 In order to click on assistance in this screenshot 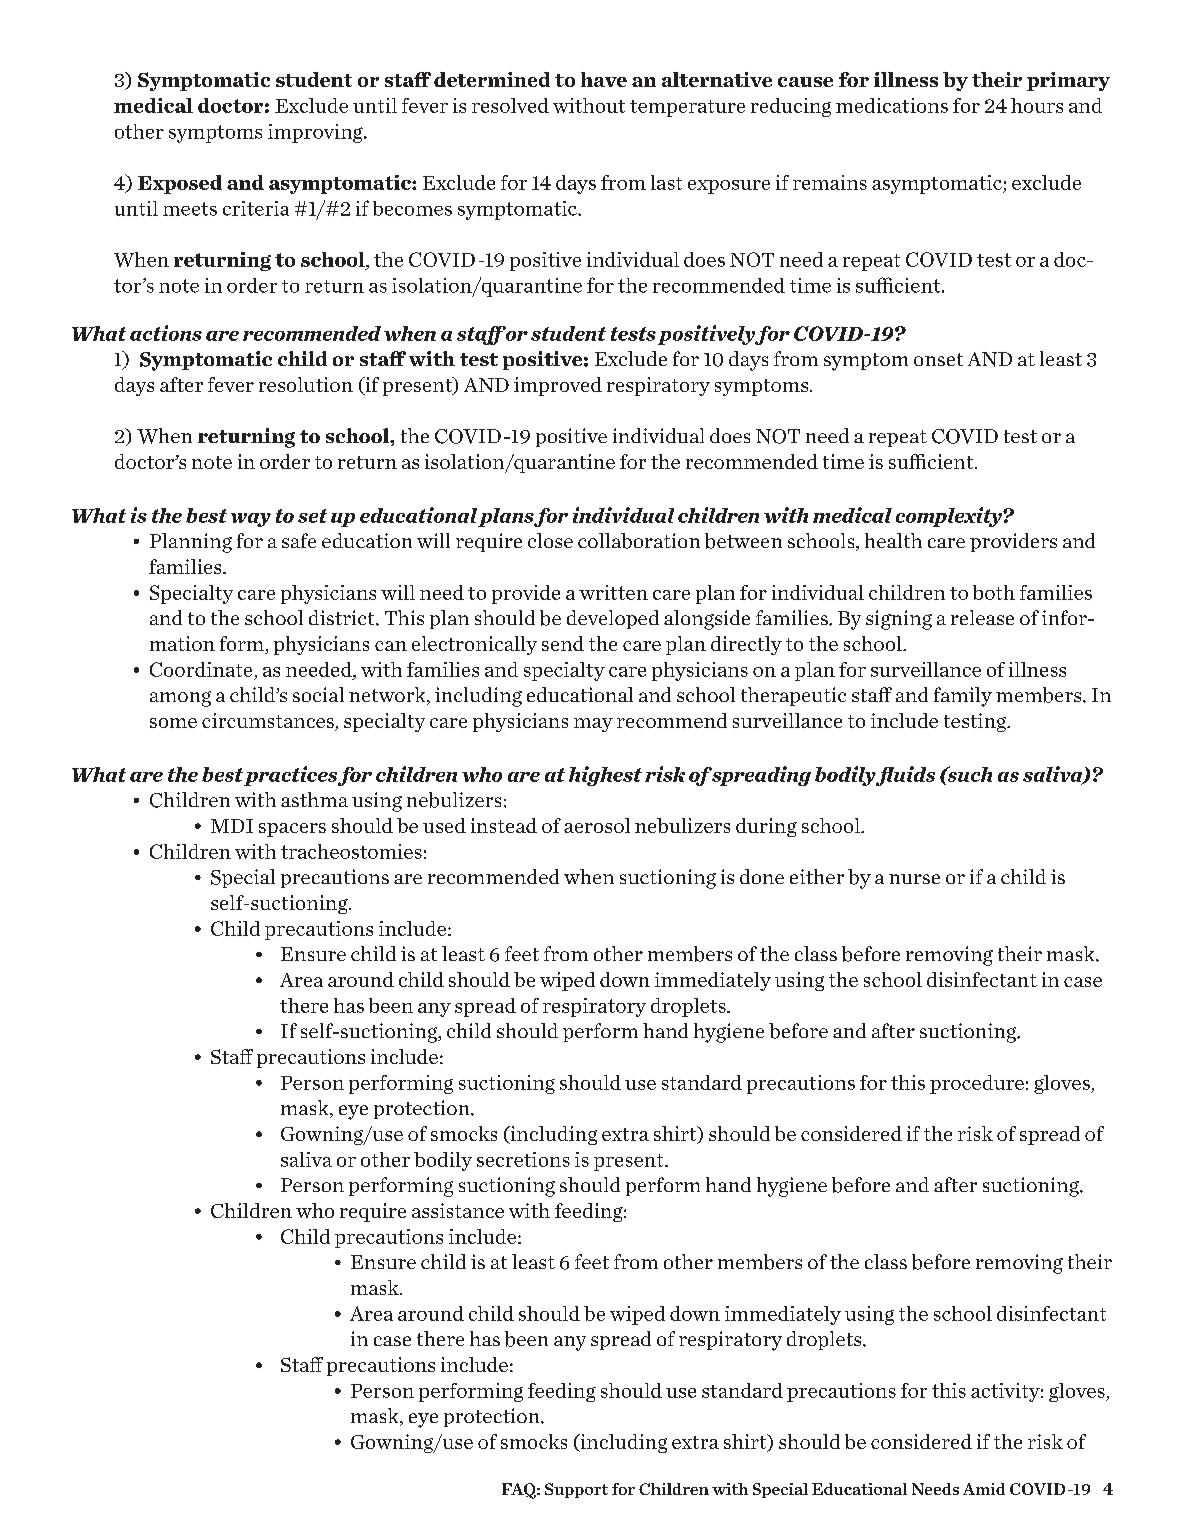, I will do `click(458, 1210)`.
